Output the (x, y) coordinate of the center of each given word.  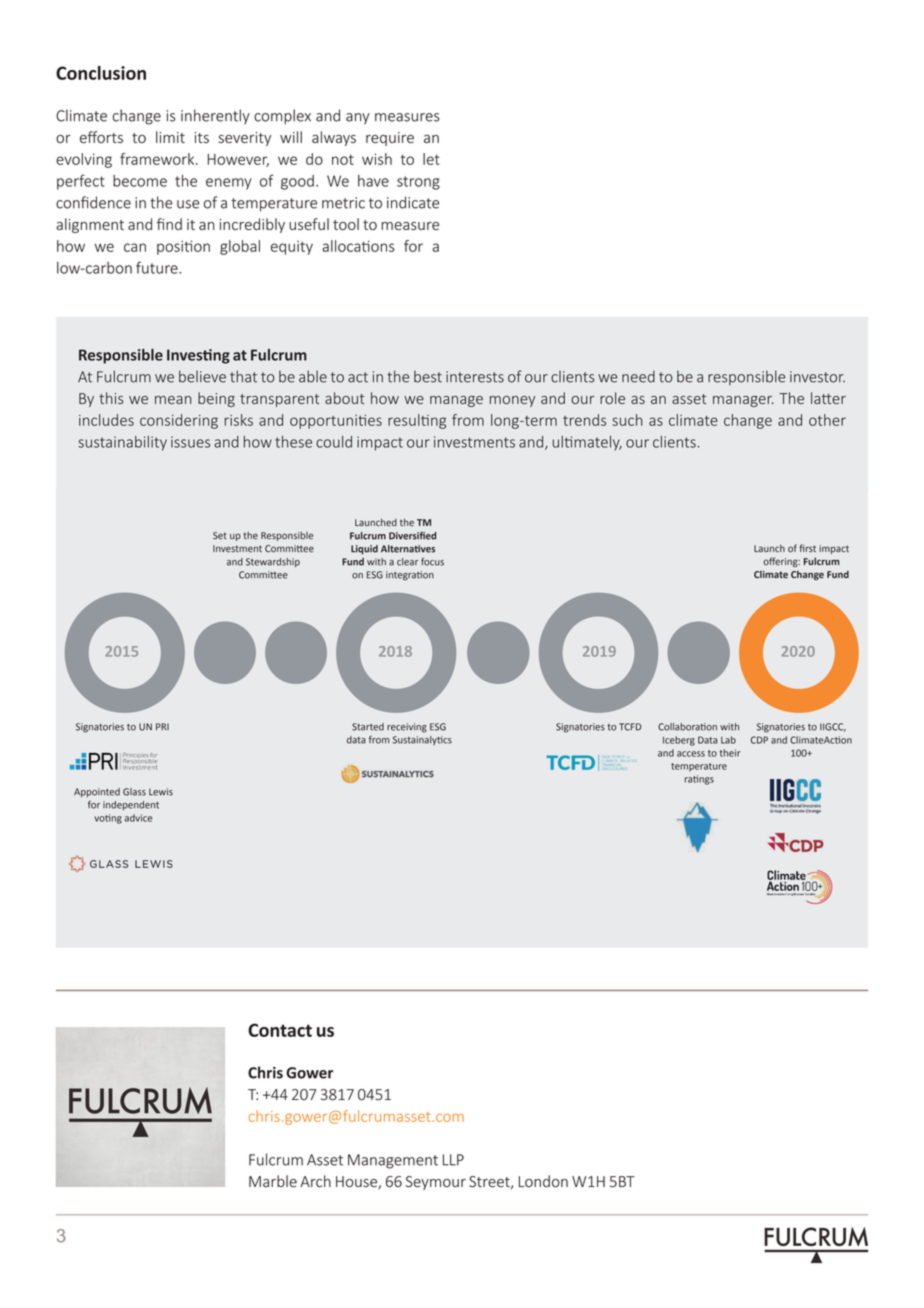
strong (418, 183)
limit (170, 137)
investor (817, 377)
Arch (315, 1181)
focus (432, 561)
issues (190, 442)
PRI (162, 726)
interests (475, 377)
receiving (407, 728)
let (431, 159)
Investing (198, 356)
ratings (699, 780)
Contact (280, 1030)
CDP (759, 740)
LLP (453, 1160)
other (827, 420)
